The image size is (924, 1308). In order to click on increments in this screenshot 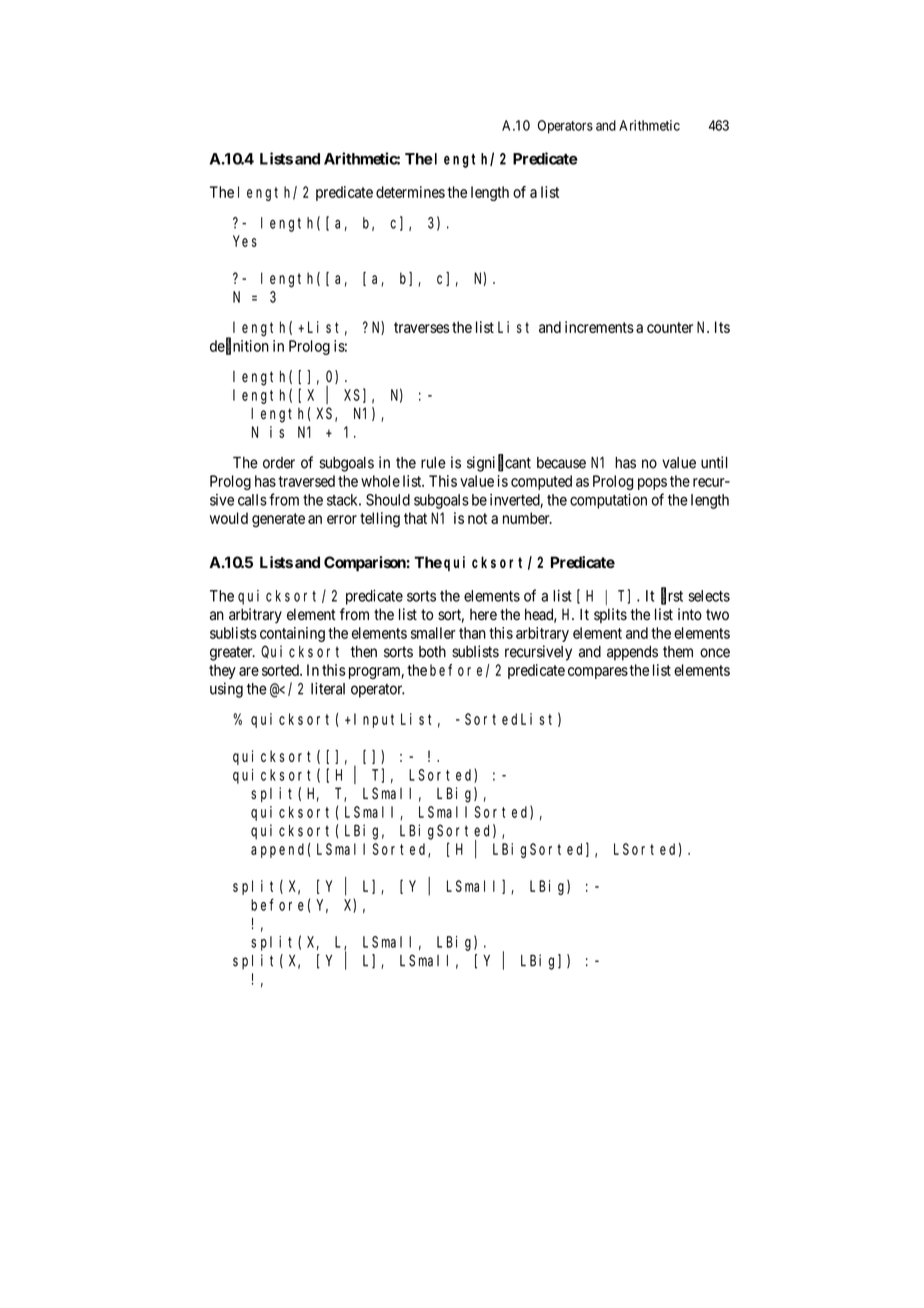, I will do `click(599, 327)`.
